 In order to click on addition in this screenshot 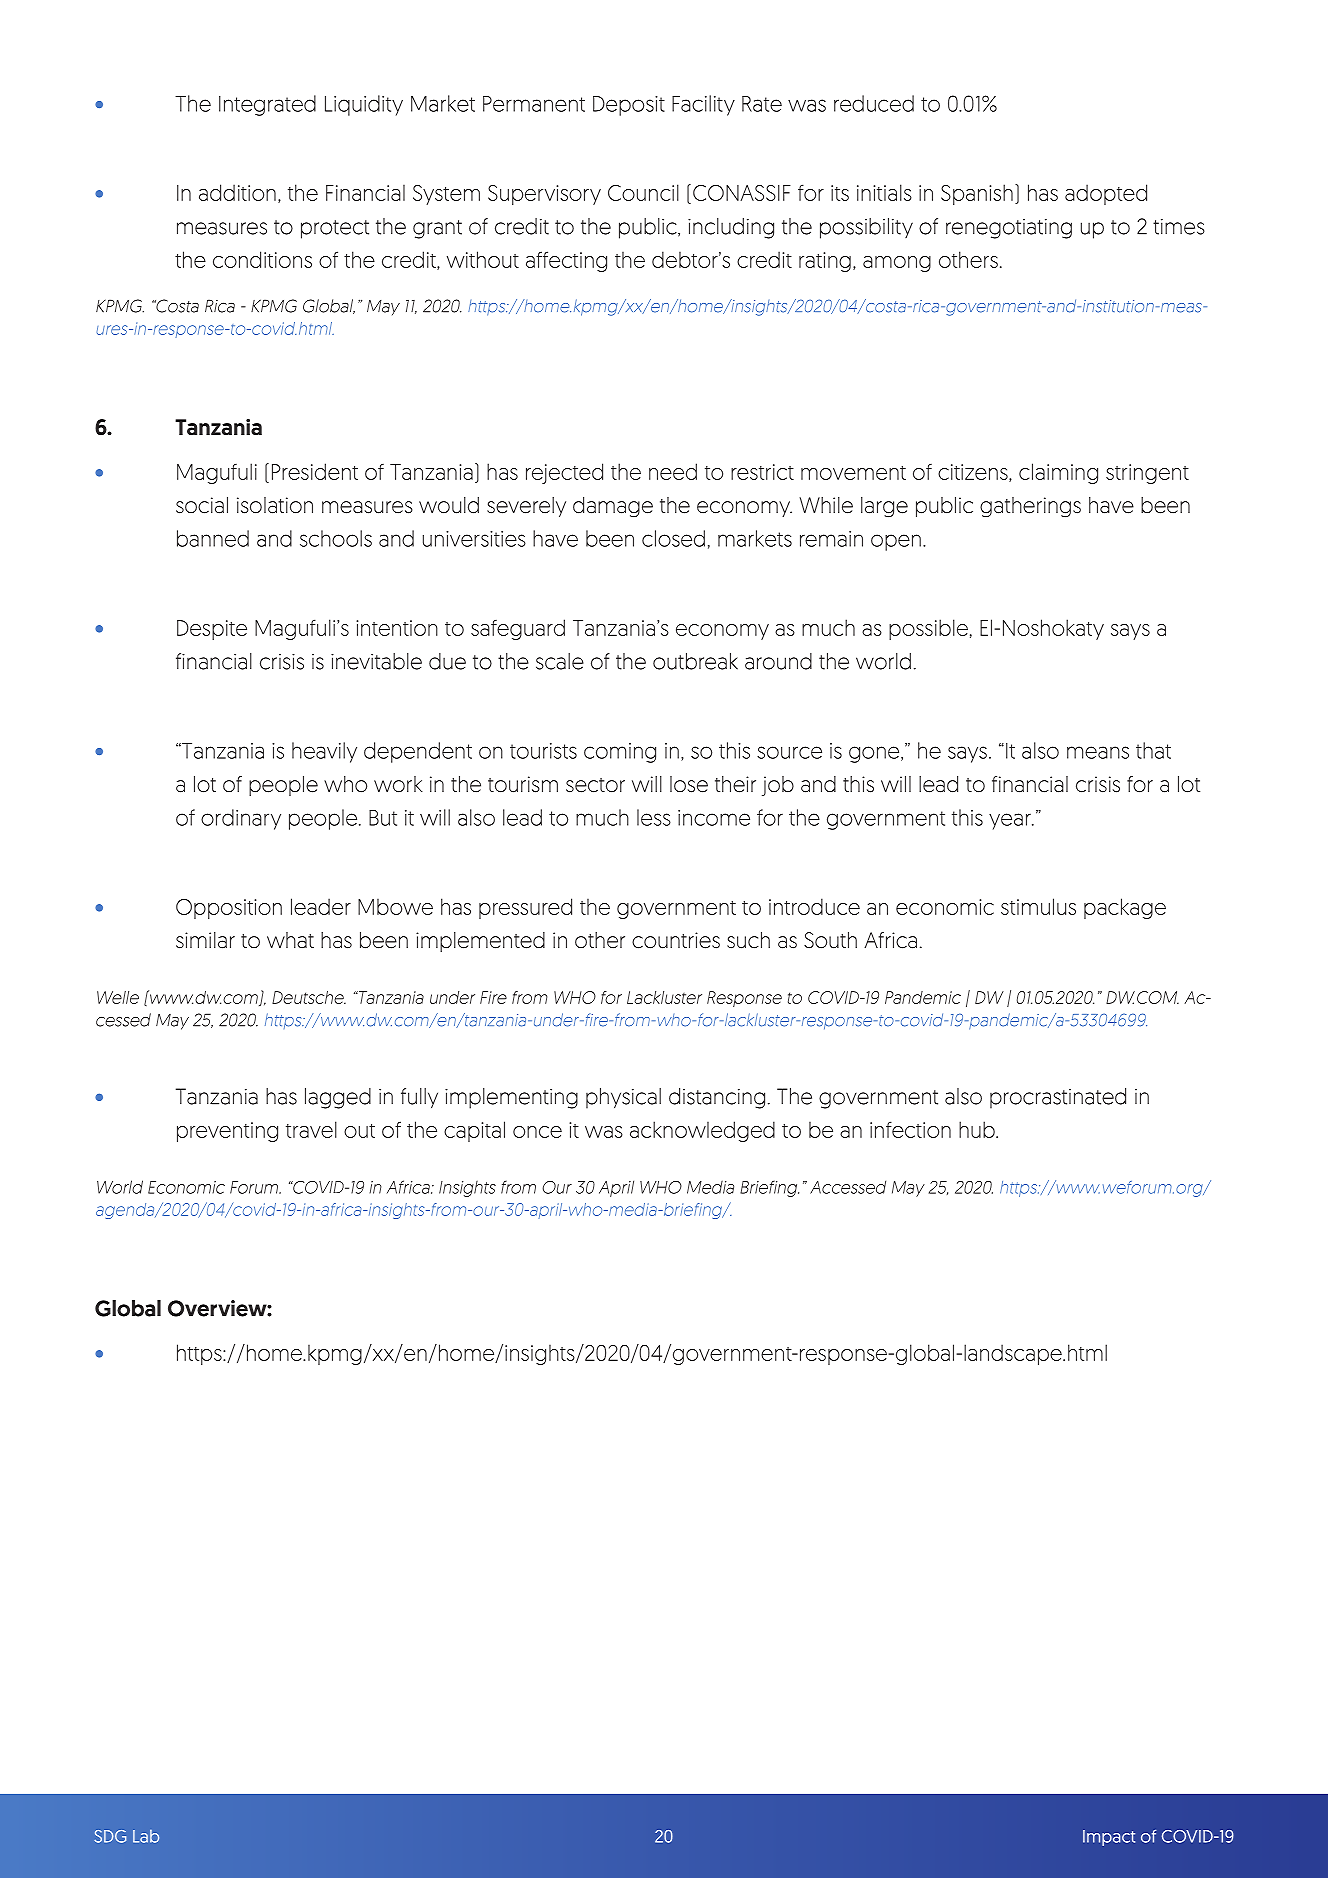, I will do `click(237, 192)`.
